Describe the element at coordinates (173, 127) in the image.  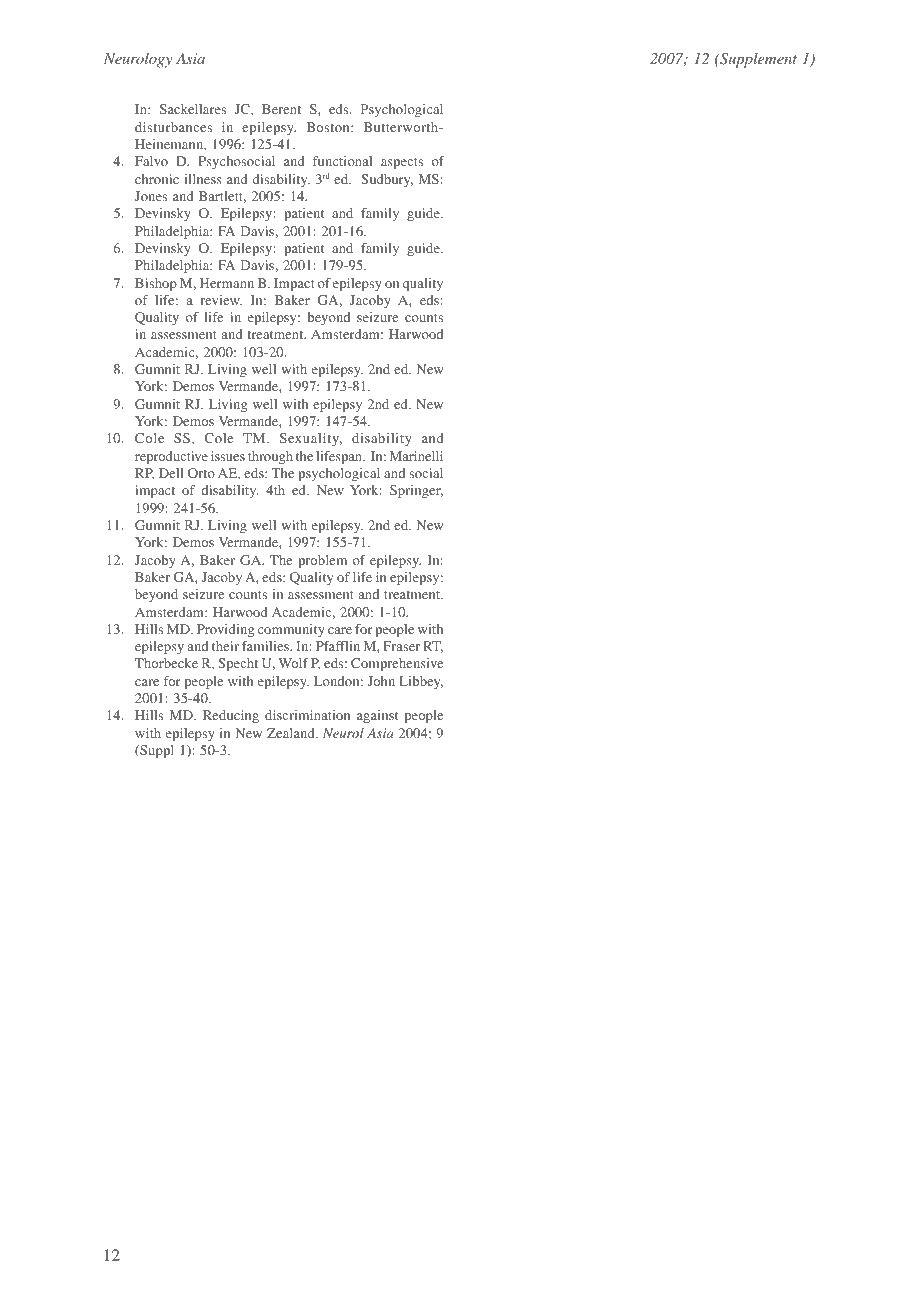
I see `disturbances` at that location.
